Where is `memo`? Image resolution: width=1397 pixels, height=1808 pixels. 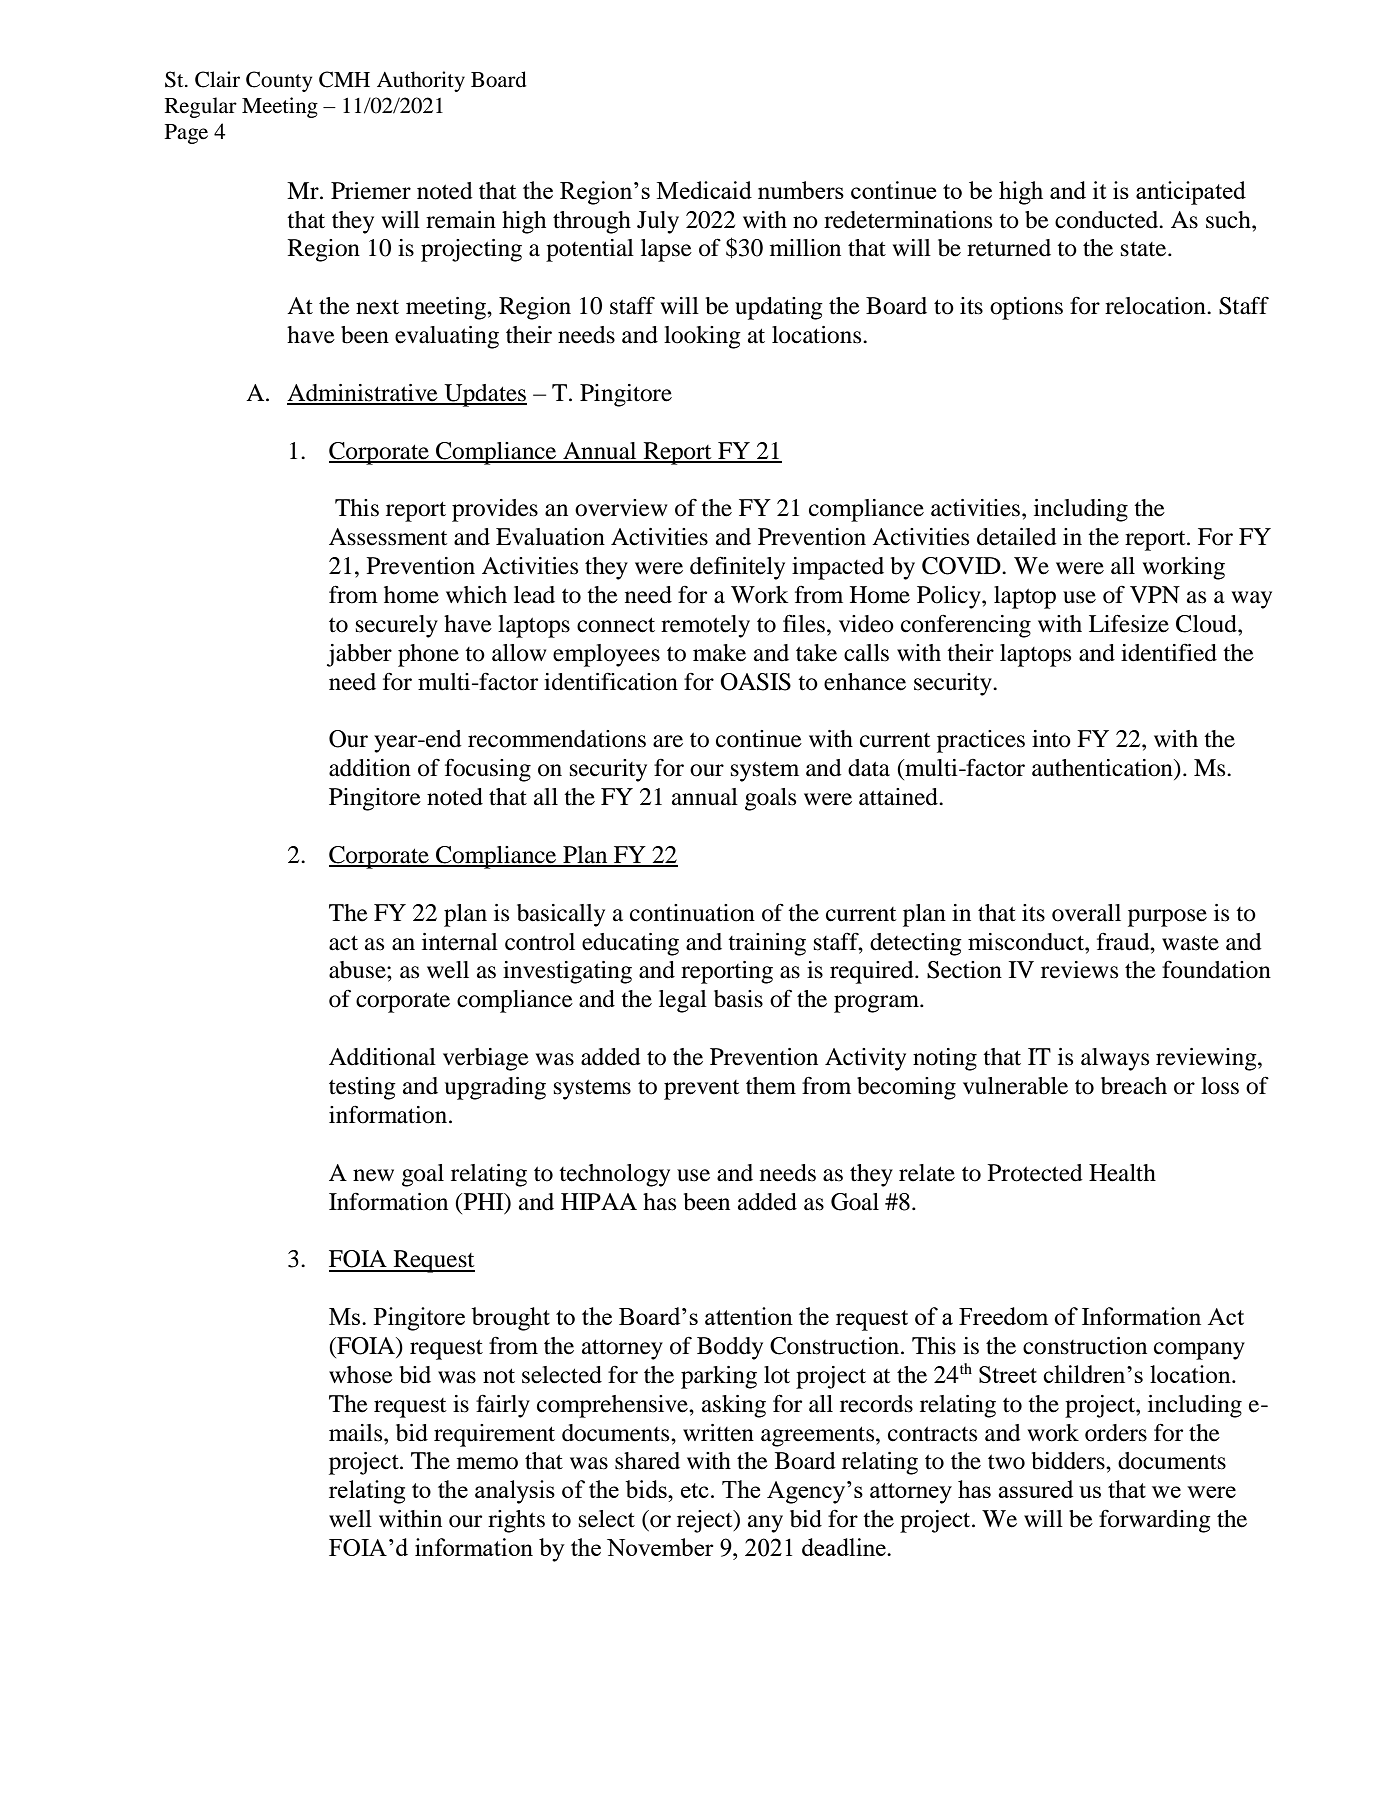 memo is located at coordinates (487, 1463).
